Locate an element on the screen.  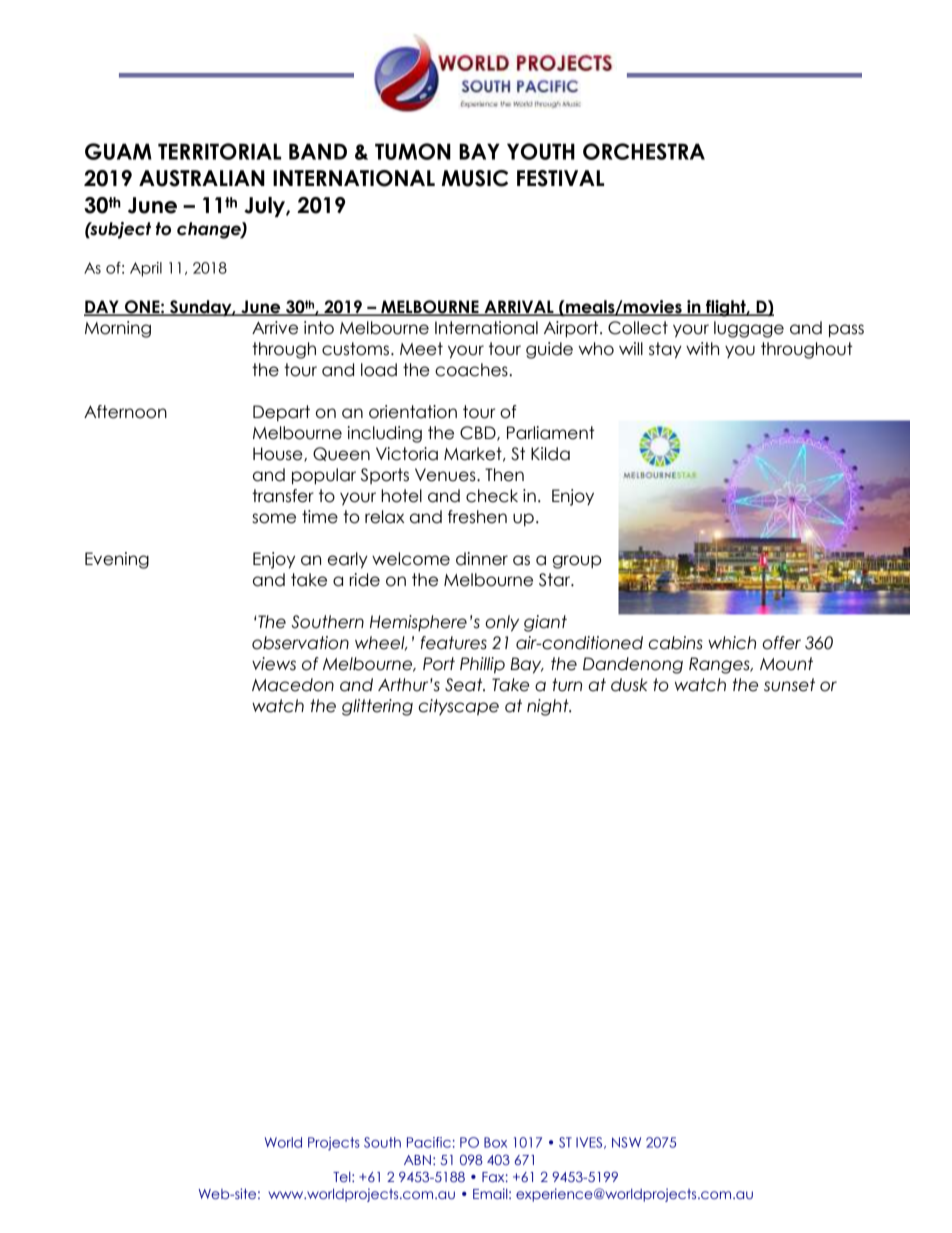
NSW is located at coordinates (626, 1142).
